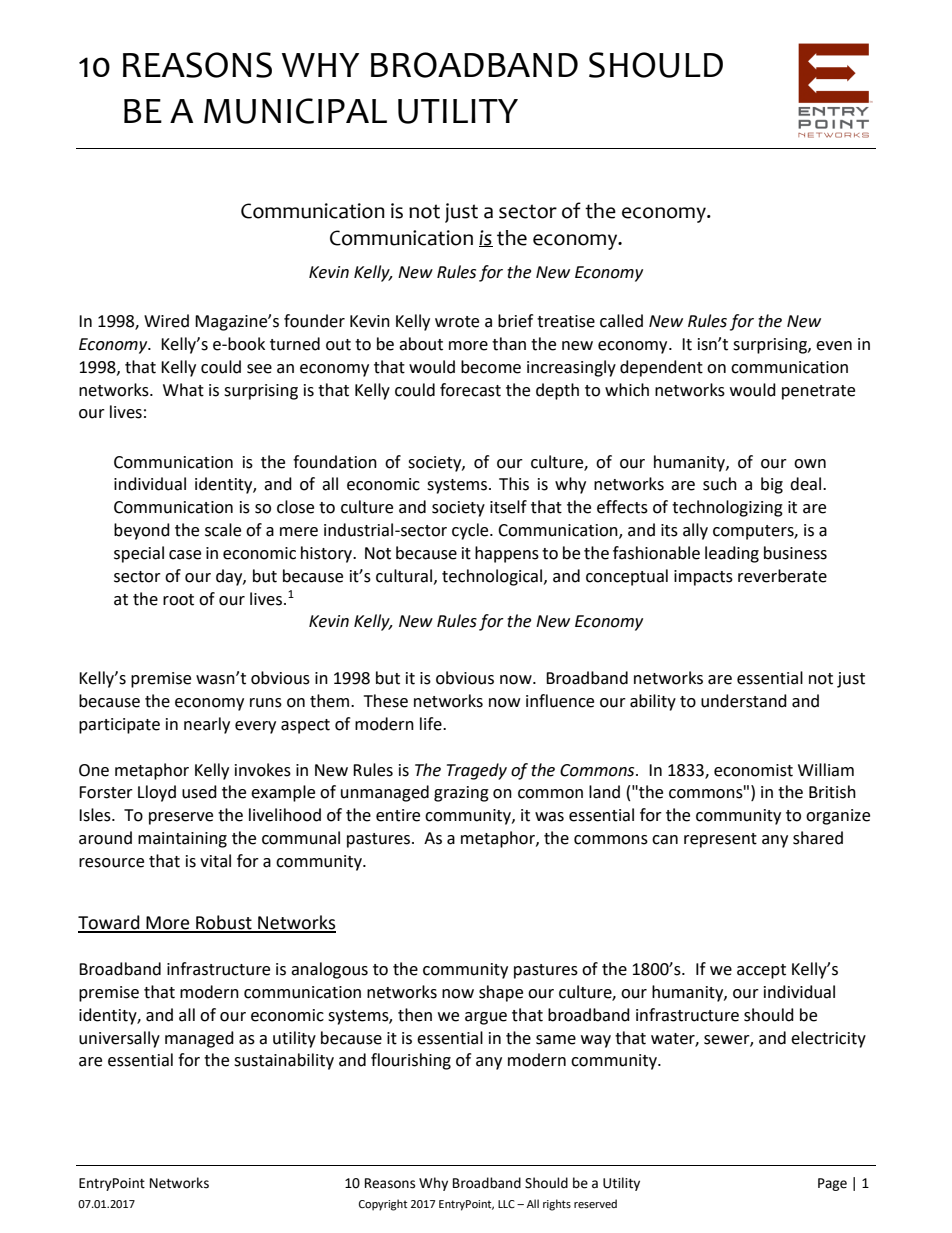  What do you see at coordinates (457, 322) in the screenshot?
I see `wrote` at bounding box center [457, 322].
